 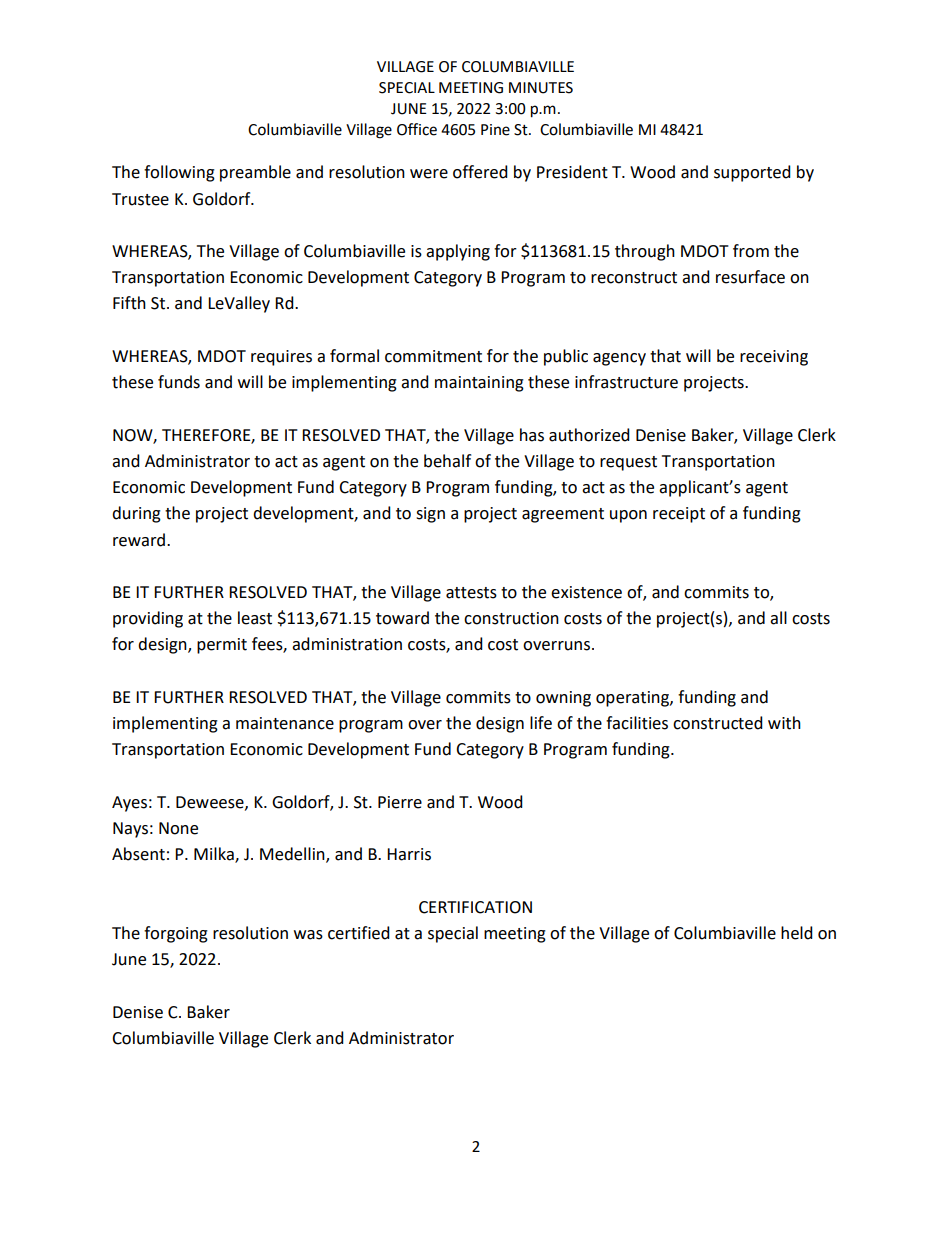 I want to click on supported, so click(x=752, y=173).
